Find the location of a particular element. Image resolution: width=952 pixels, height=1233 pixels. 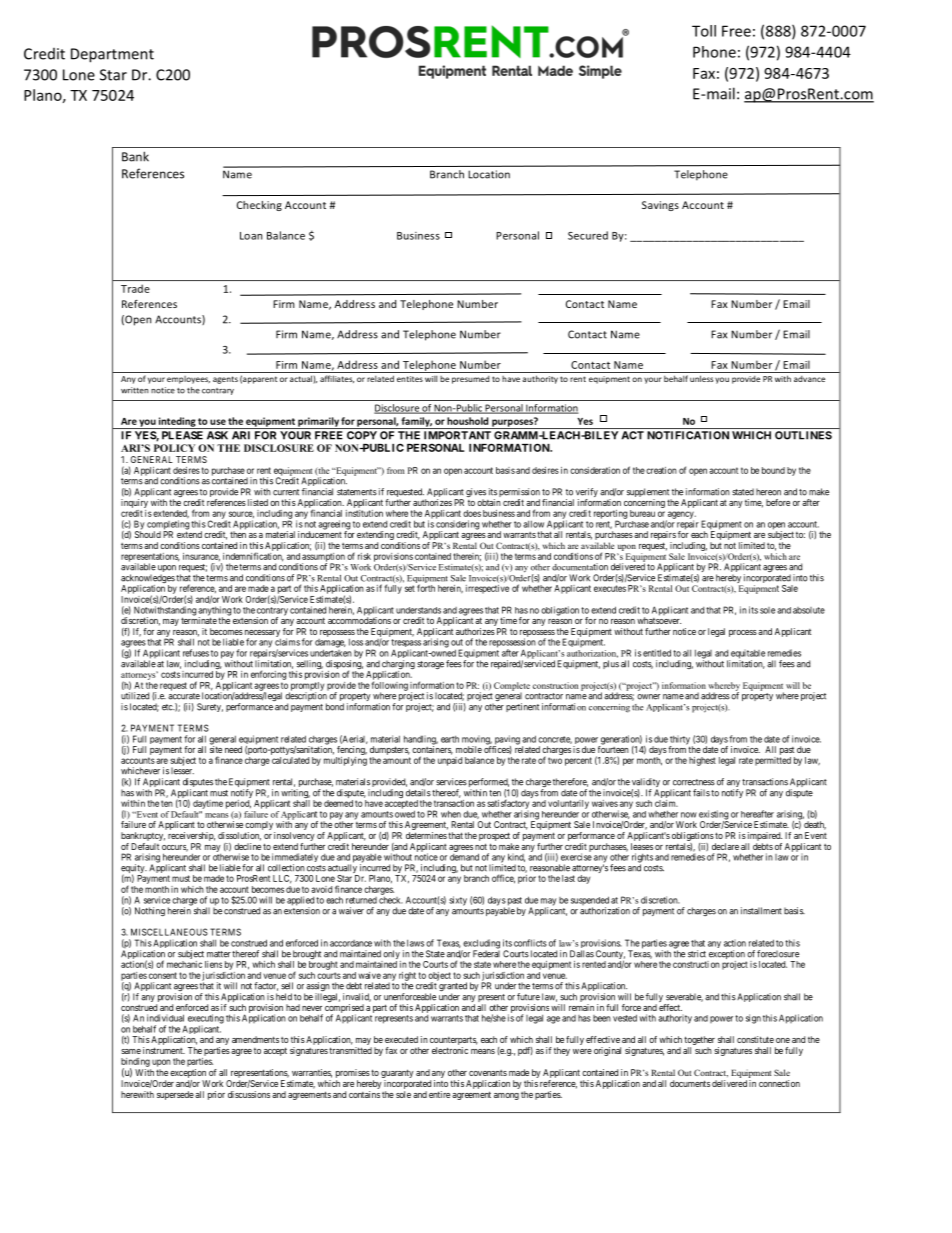

site is located at coordinates (216, 748).
